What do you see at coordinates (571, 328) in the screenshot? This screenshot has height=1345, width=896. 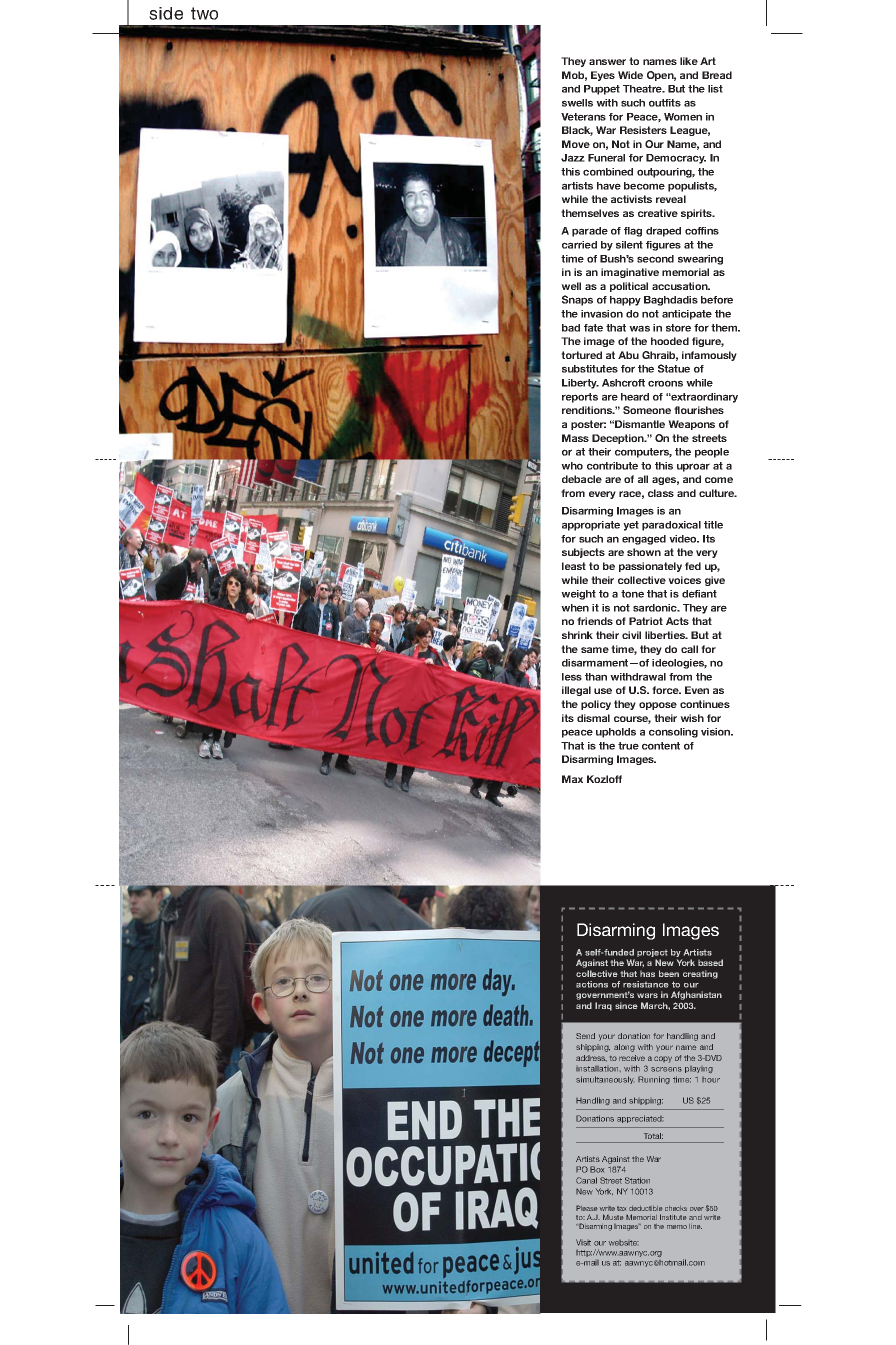 I see `bad` at bounding box center [571, 328].
